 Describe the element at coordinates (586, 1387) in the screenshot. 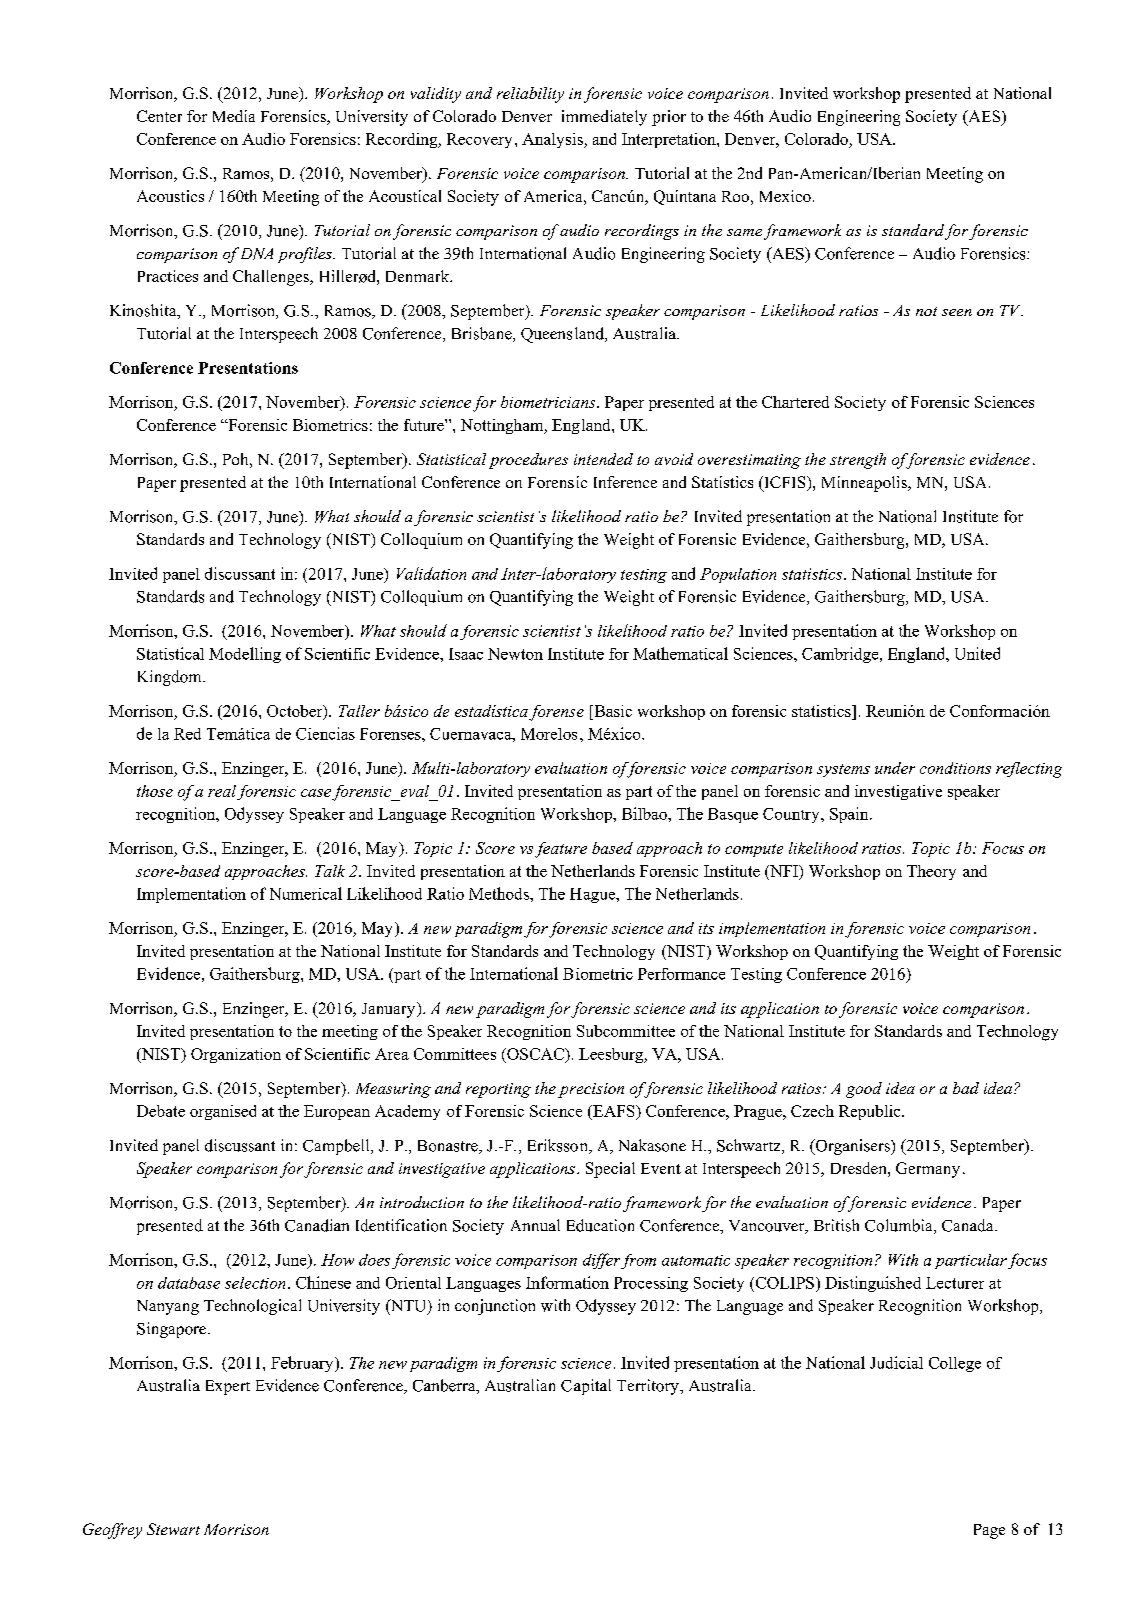

I see `Capital` at that location.
